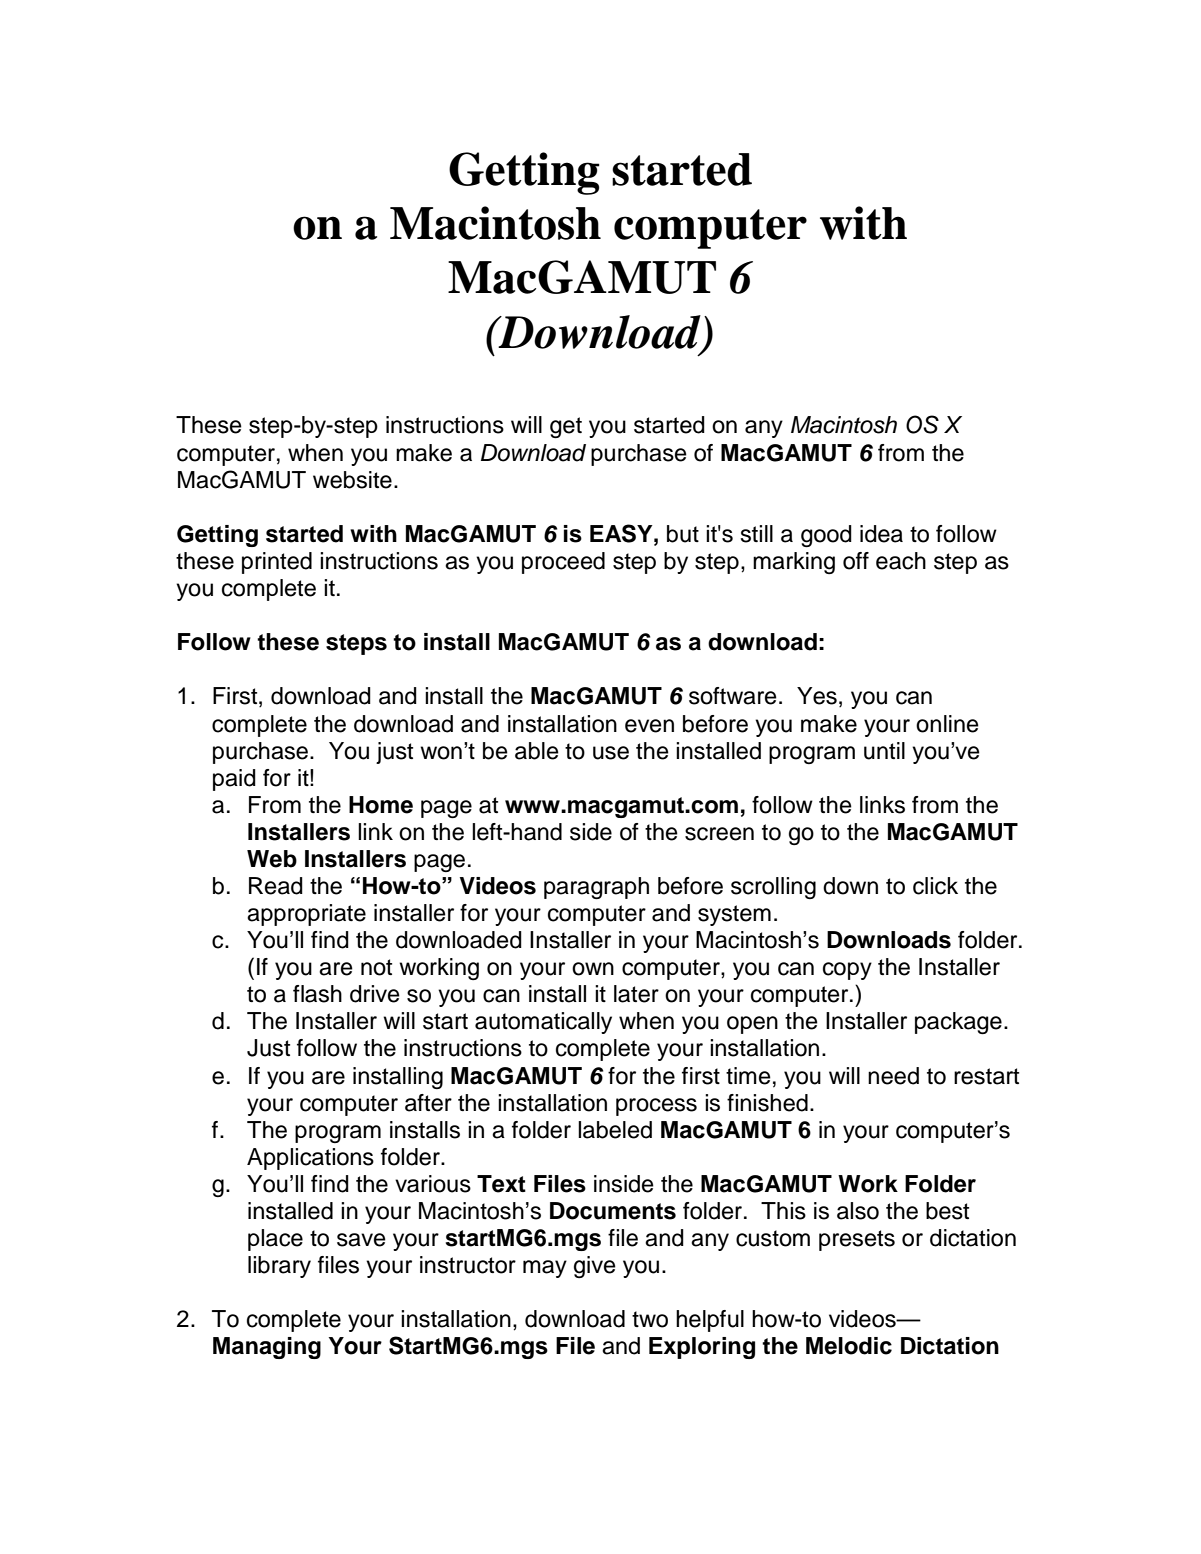 This screenshot has width=1201, height=1554. Describe the element at coordinates (611, 753) in the screenshot. I see `use` at that location.
